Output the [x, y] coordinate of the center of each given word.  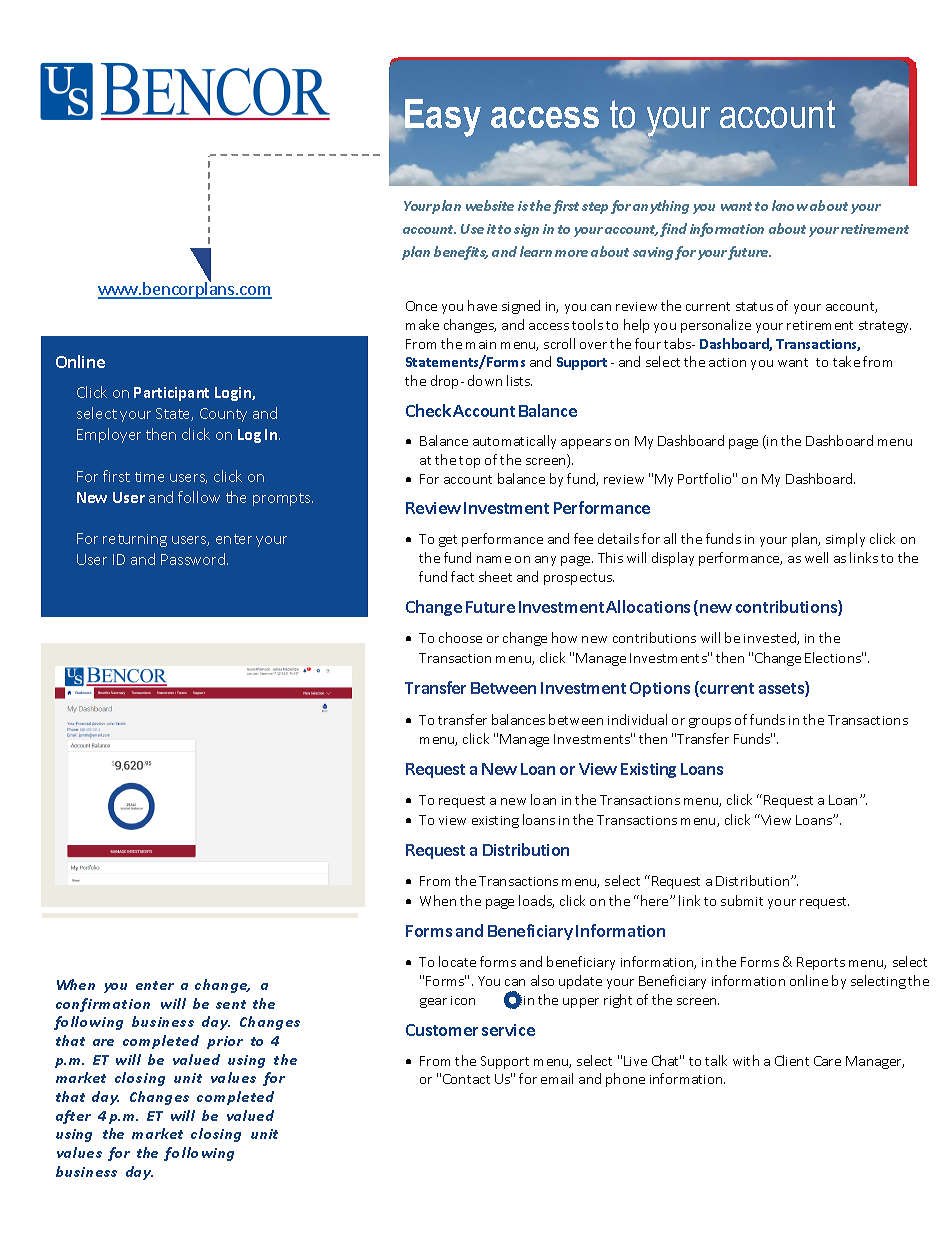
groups [710, 723]
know [790, 205]
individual [637, 719]
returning [135, 540]
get [448, 541]
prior [225, 1042]
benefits [461, 253]
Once [421, 306]
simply [845, 540]
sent [231, 1004]
